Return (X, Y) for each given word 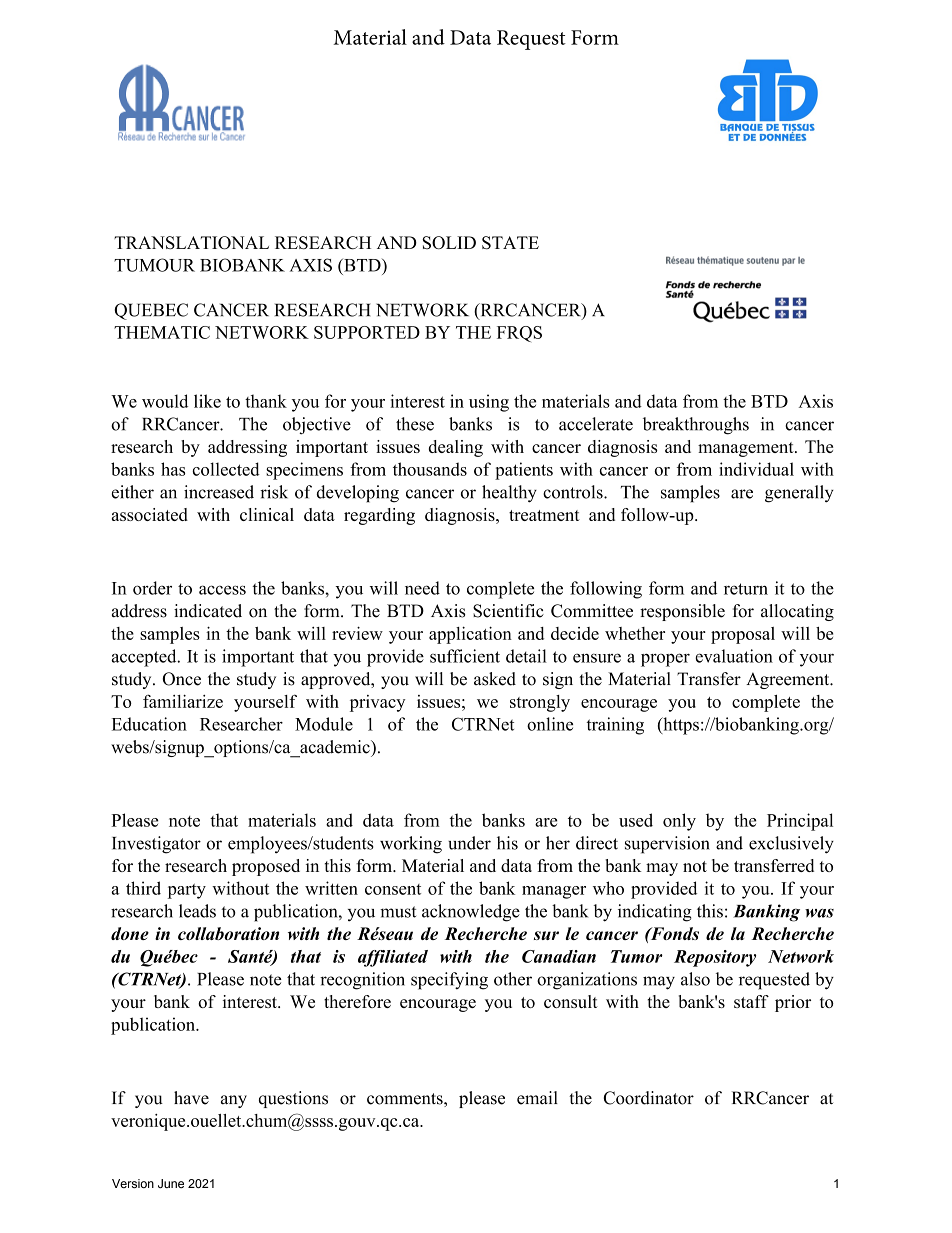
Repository (715, 958)
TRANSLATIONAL (191, 242)
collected (226, 469)
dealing (456, 448)
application (470, 635)
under (469, 843)
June (171, 1183)
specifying (449, 981)
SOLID (449, 242)
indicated (208, 611)
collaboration (228, 933)
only (679, 822)
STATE (510, 242)
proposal (743, 635)
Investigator (156, 845)
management (747, 449)
